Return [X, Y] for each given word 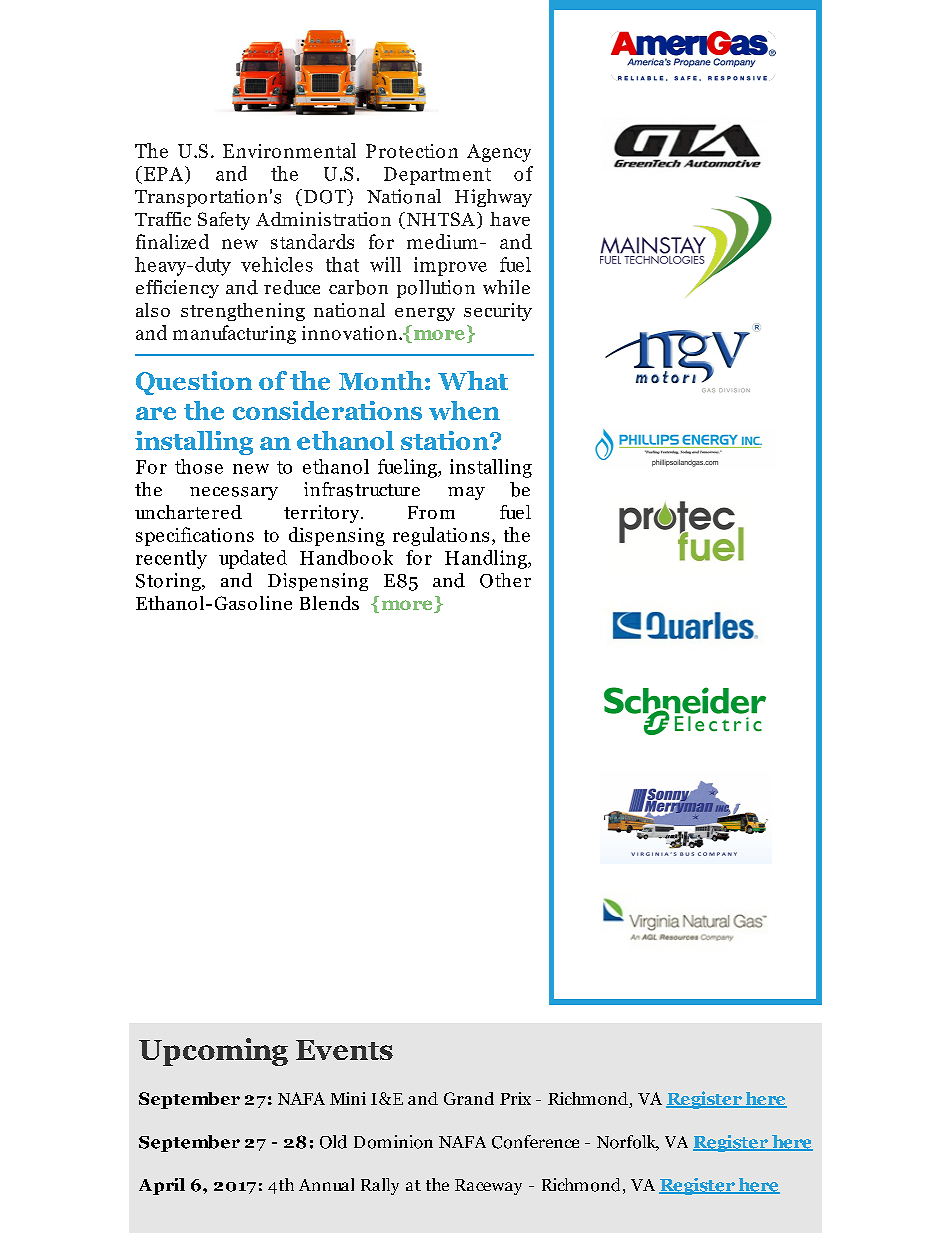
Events [344, 1050]
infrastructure [362, 489]
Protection [412, 151]
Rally [380, 1186]
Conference [535, 1142]
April [162, 1186]
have [510, 219]
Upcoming [213, 1052]
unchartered [188, 512]
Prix [515, 1098]
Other [505, 580]
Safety [224, 221]
